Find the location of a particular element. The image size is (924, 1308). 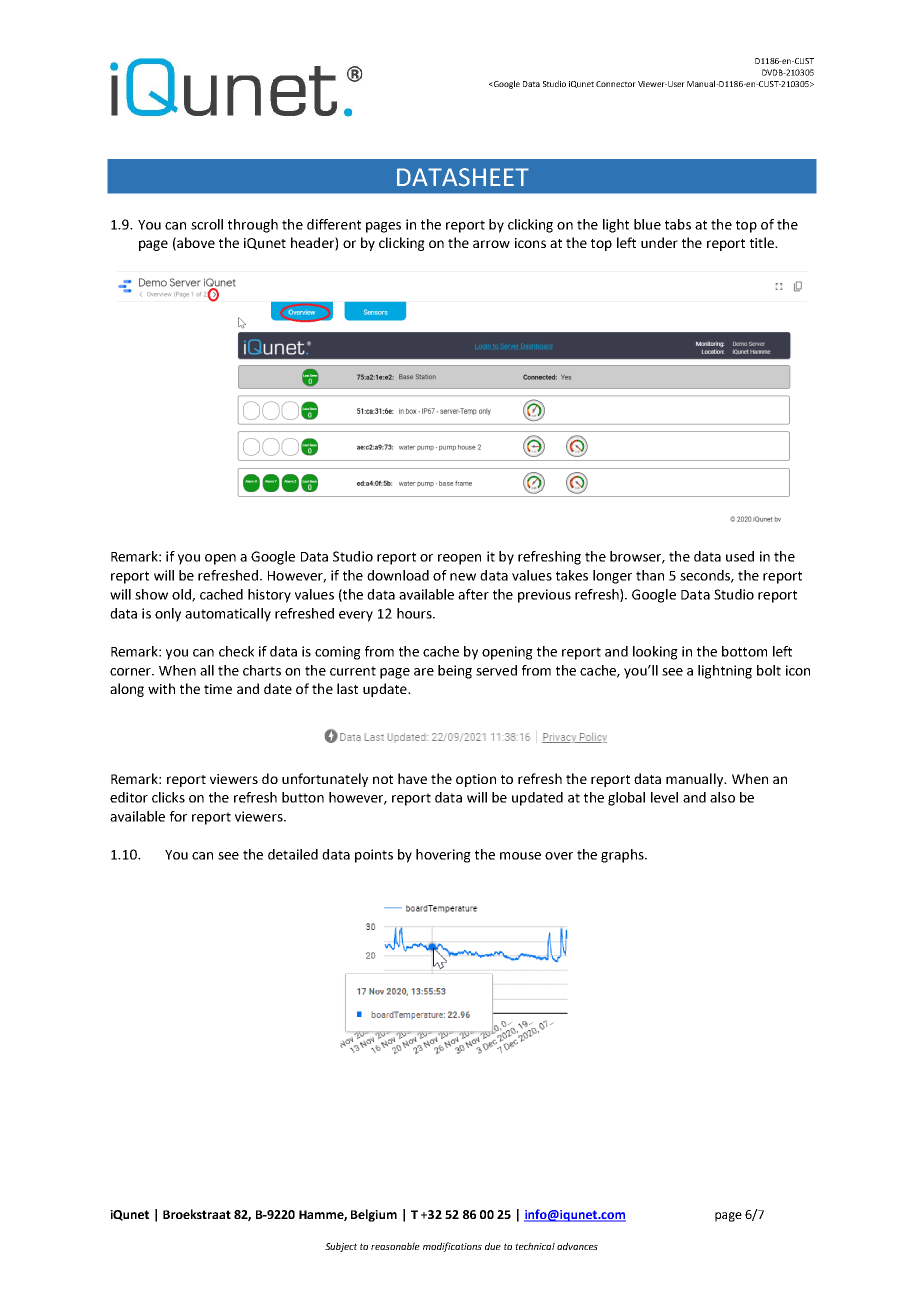

advances is located at coordinates (577, 1246).
